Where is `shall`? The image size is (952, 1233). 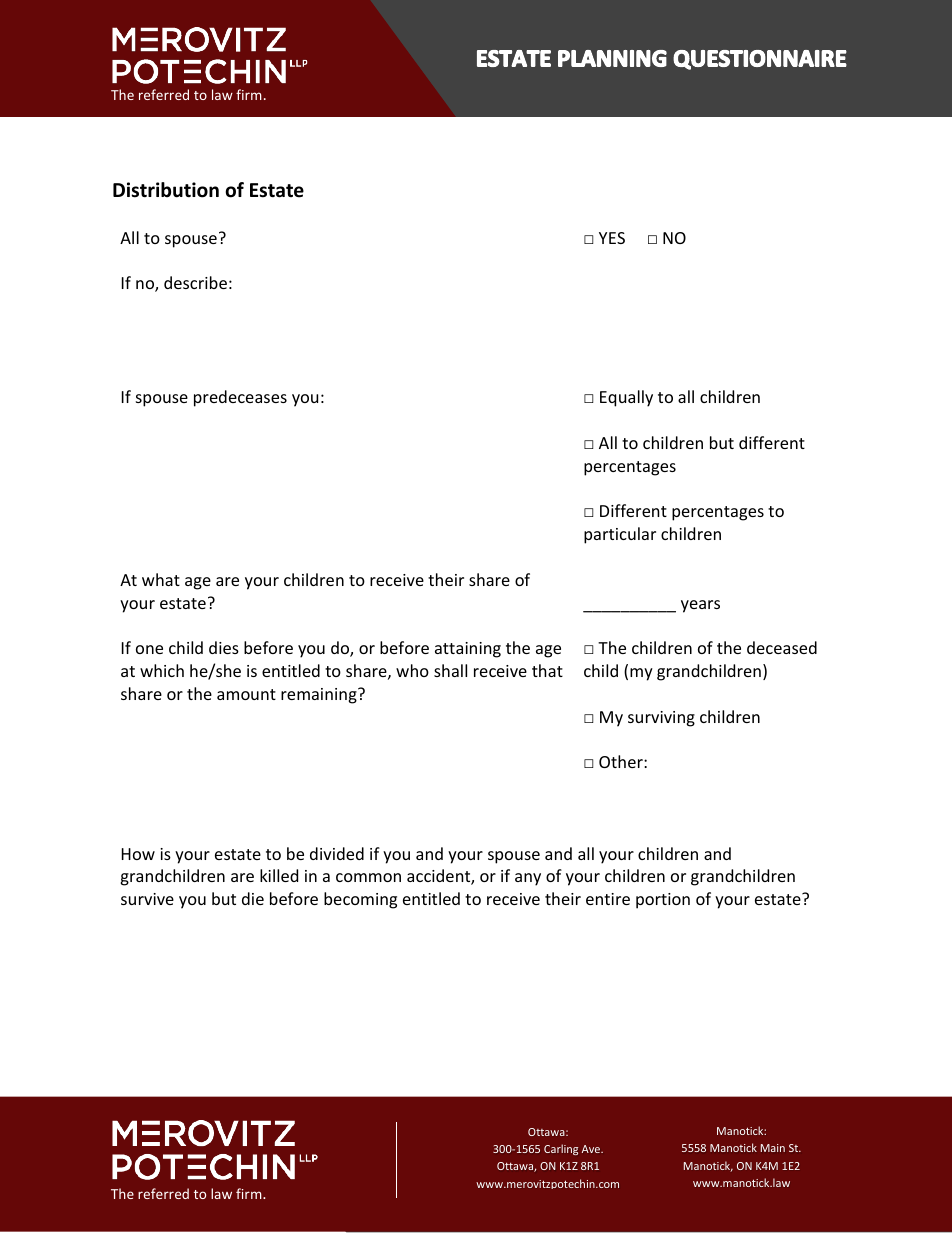
shall is located at coordinates (450, 670).
